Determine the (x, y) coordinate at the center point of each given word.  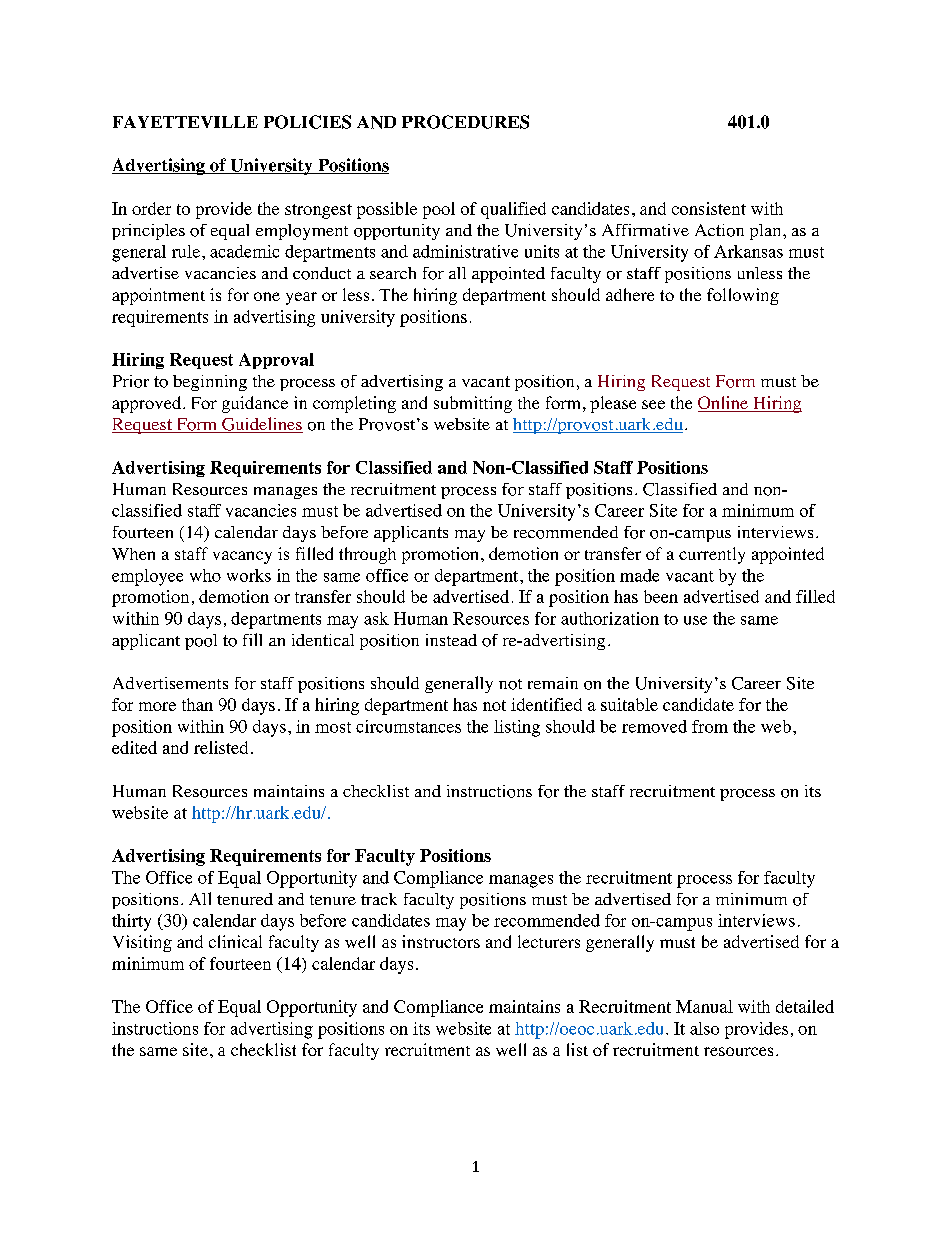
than (197, 704)
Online (724, 404)
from (710, 726)
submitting (473, 404)
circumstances (408, 726)
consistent (709, 208)
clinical (235, 941)
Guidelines (261, 425)
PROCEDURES (465, 122)
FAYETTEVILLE (185, 122)
